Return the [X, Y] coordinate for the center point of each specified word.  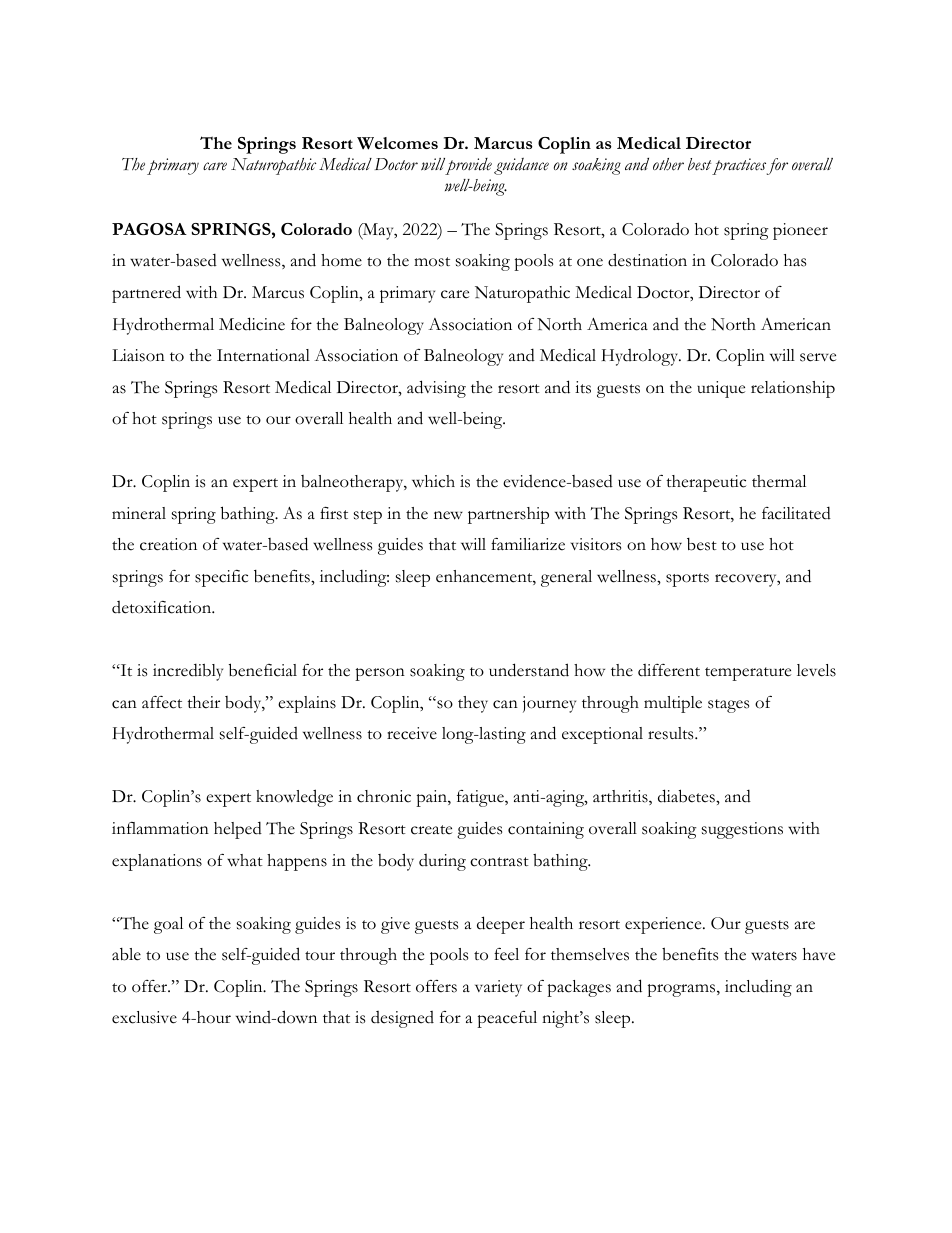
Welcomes [397, 143]
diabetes [687, 796]
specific [221, 578]
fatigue [481, 798]
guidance [521, 166]
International [263, 355]
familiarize [528, 544]
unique [721, 389]
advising [436, 389]
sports [687, 580]
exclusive [144, 1017]
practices [739, 166]
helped [238, 830]
